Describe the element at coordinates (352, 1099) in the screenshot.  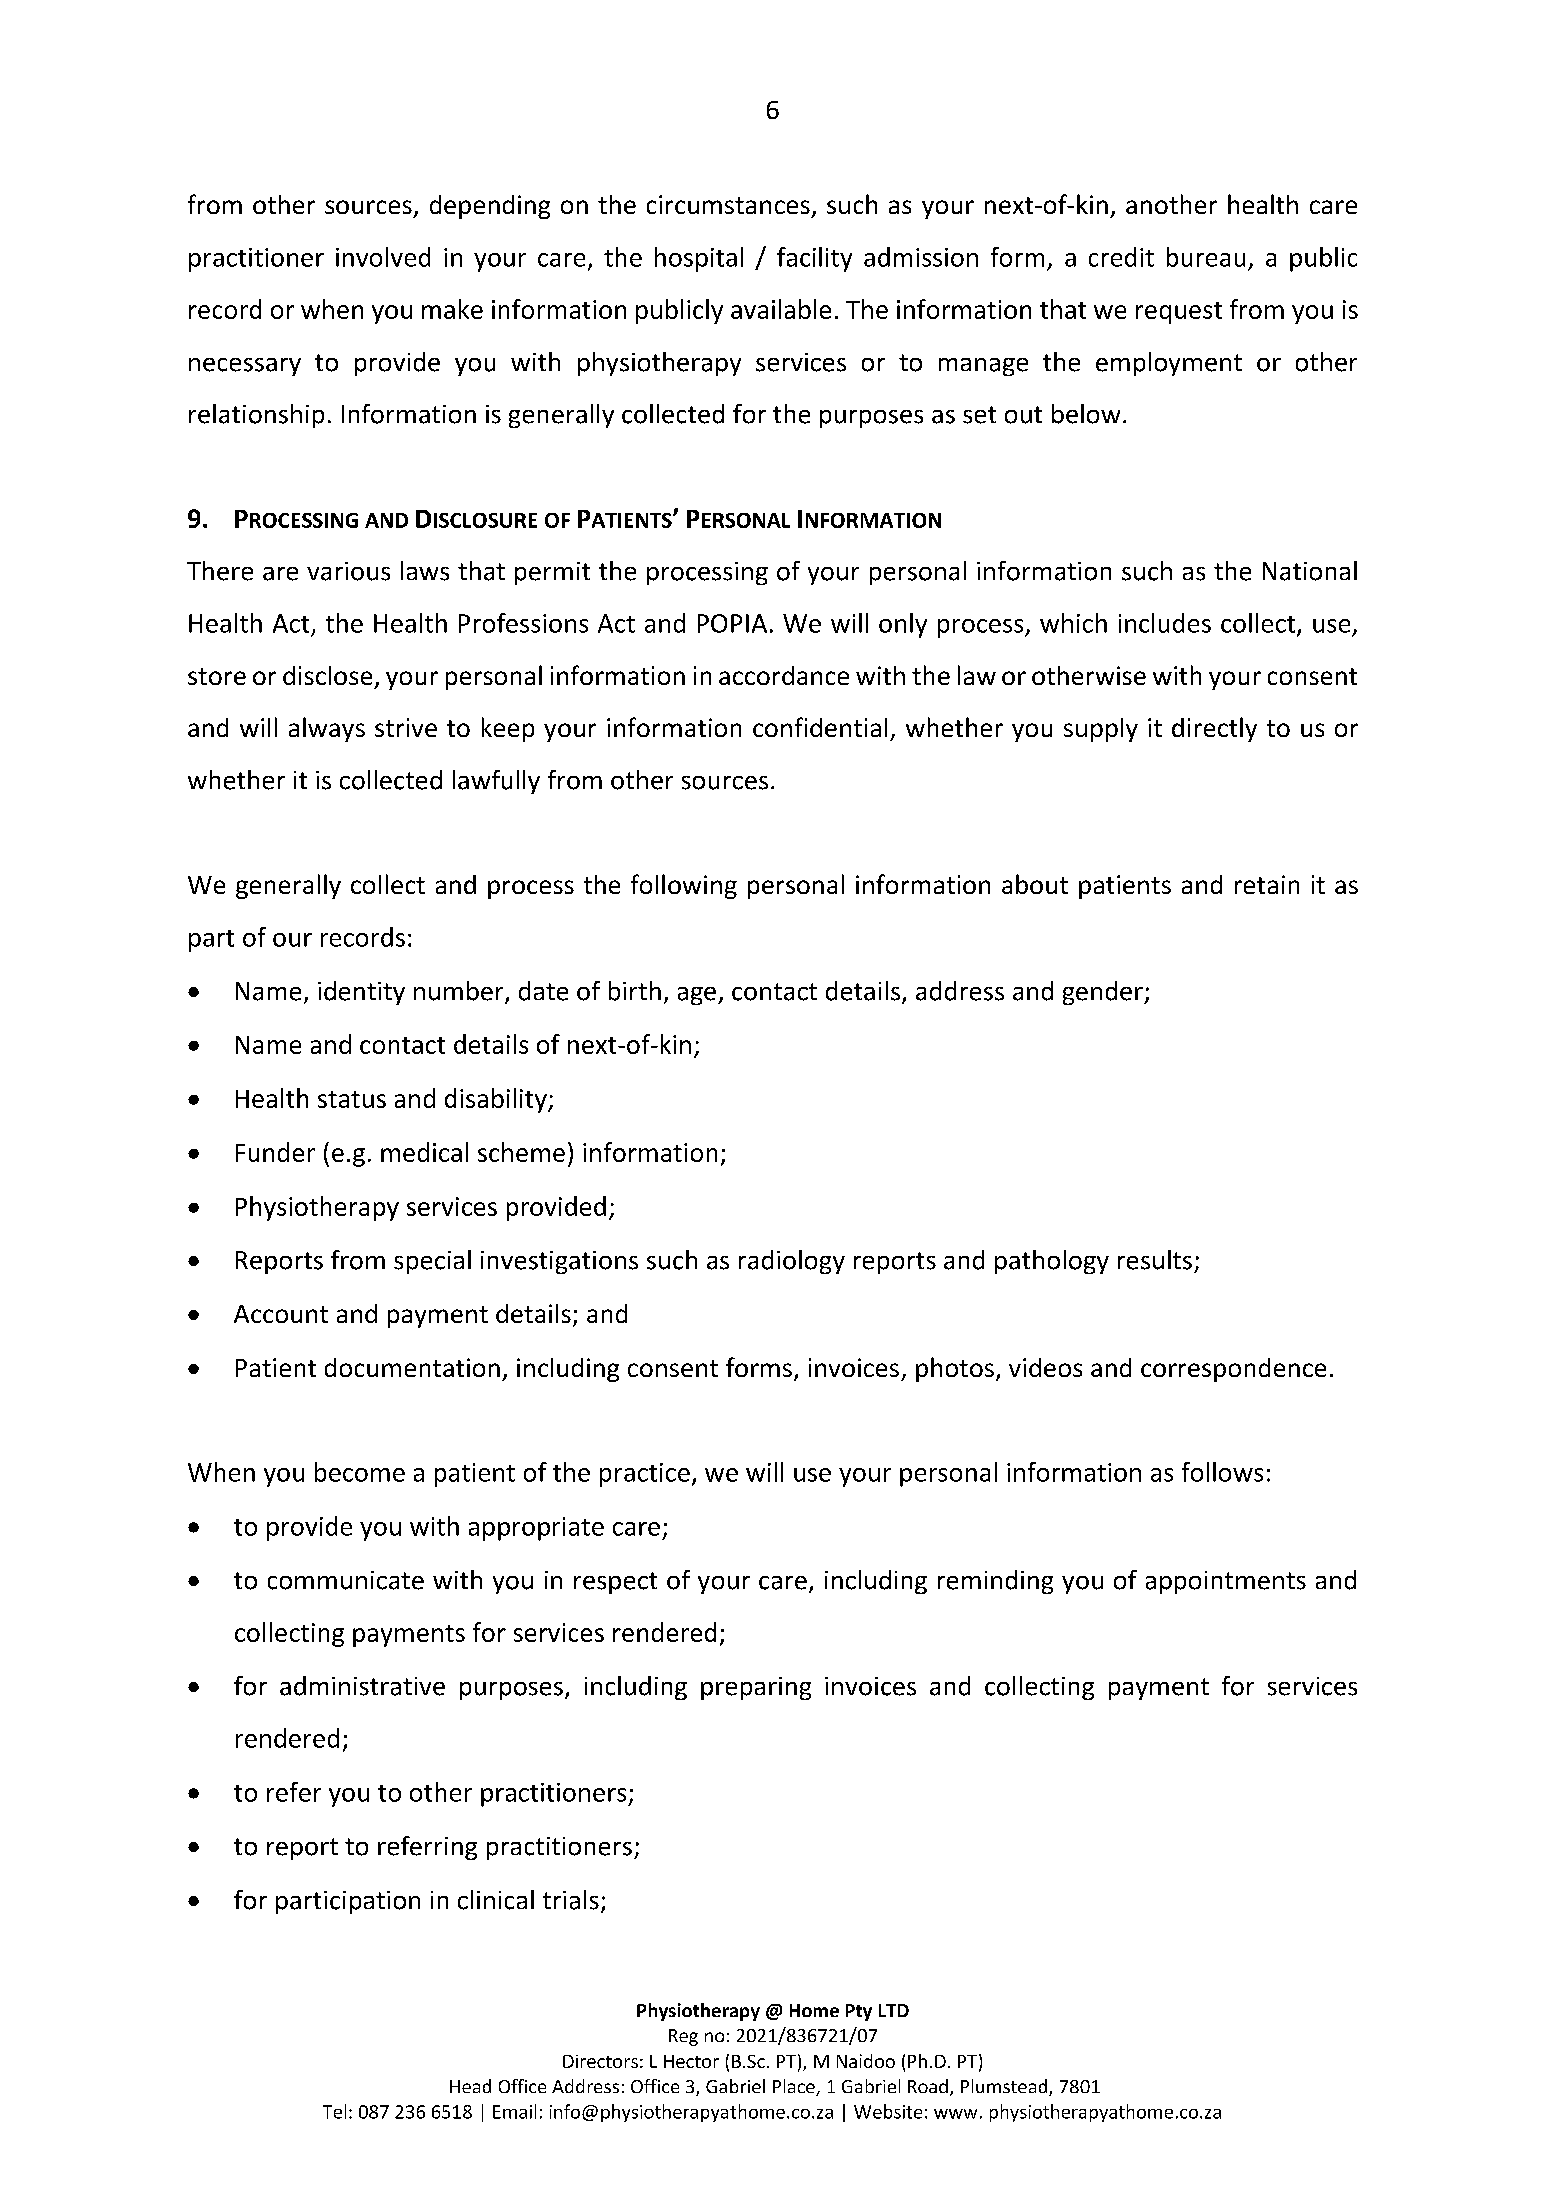
I see `status` at that location.
